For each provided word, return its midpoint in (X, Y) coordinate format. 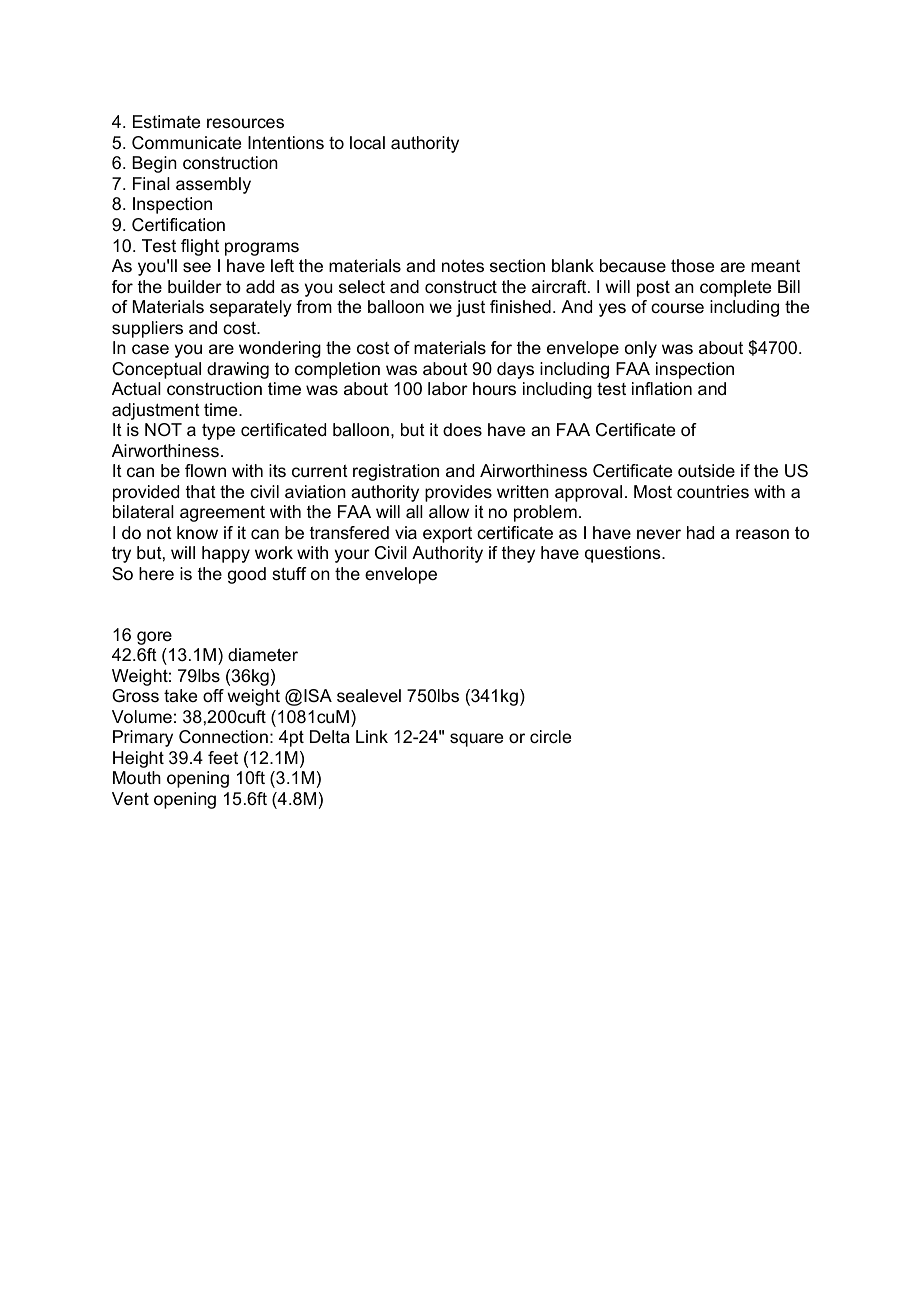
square (476, 740)
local (367, 142)
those (692, 266)
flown (205, 470)
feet (223, 757)
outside (706, 471)
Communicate (186, 143)
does (462, 429)
